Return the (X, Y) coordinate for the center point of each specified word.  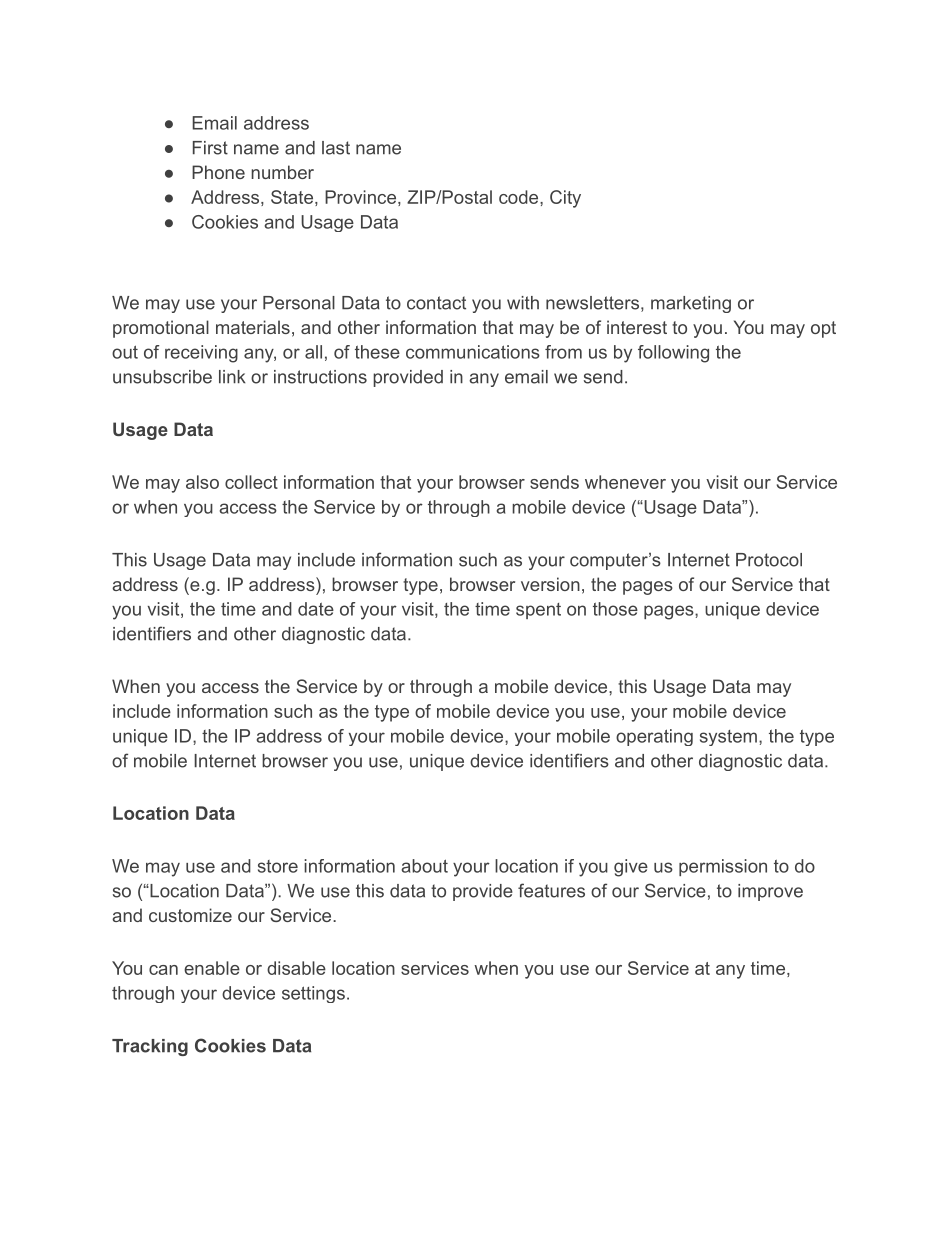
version (550, 584)
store (278, 866)
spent (538, 611)
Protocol (769, 560)
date (316, 609)
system (728, 738)
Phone (218, 172)
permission (723, 867)
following (673, 354)
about (424, 866)
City (565, 199)
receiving (201, 354)
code (518, 197)
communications (473, 352)
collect (251, 482)
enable (212, 968)
